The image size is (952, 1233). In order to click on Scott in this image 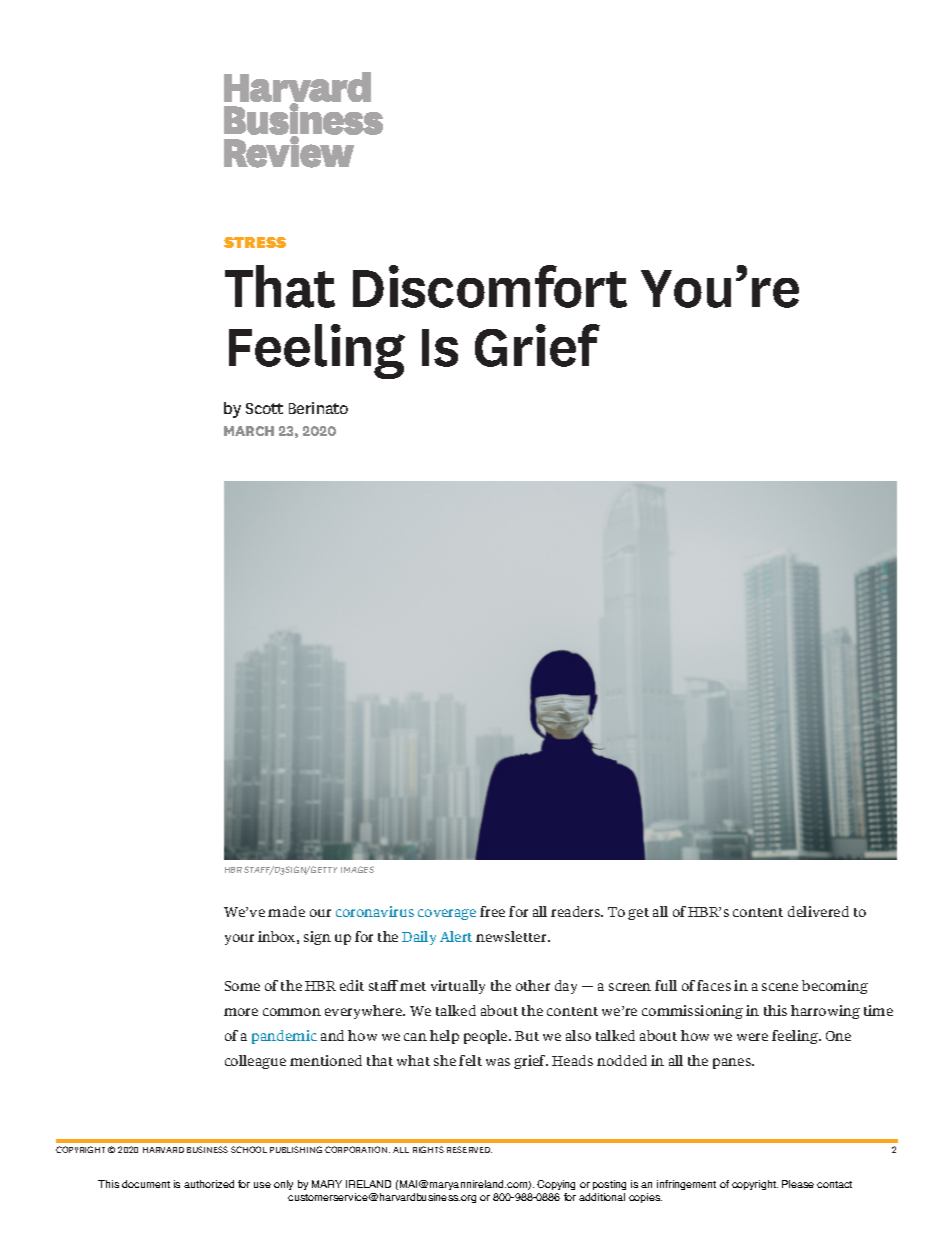, I will do `click(264, 408)`.
